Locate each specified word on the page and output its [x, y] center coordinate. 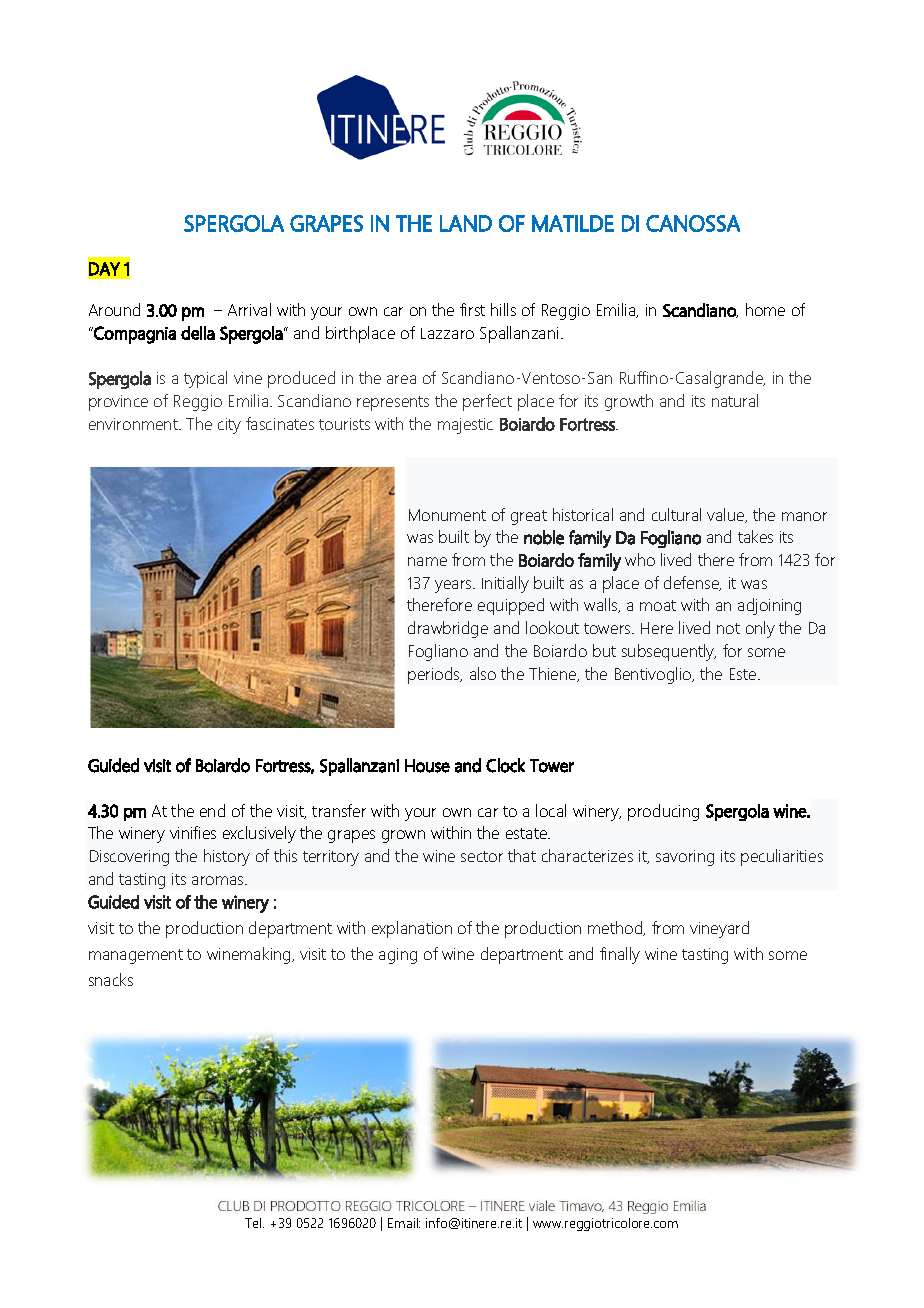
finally [620, 955]
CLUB [233, 1206]
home [765, 309]
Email [404, 1223]
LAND [466, 223]
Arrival [249, 309]
